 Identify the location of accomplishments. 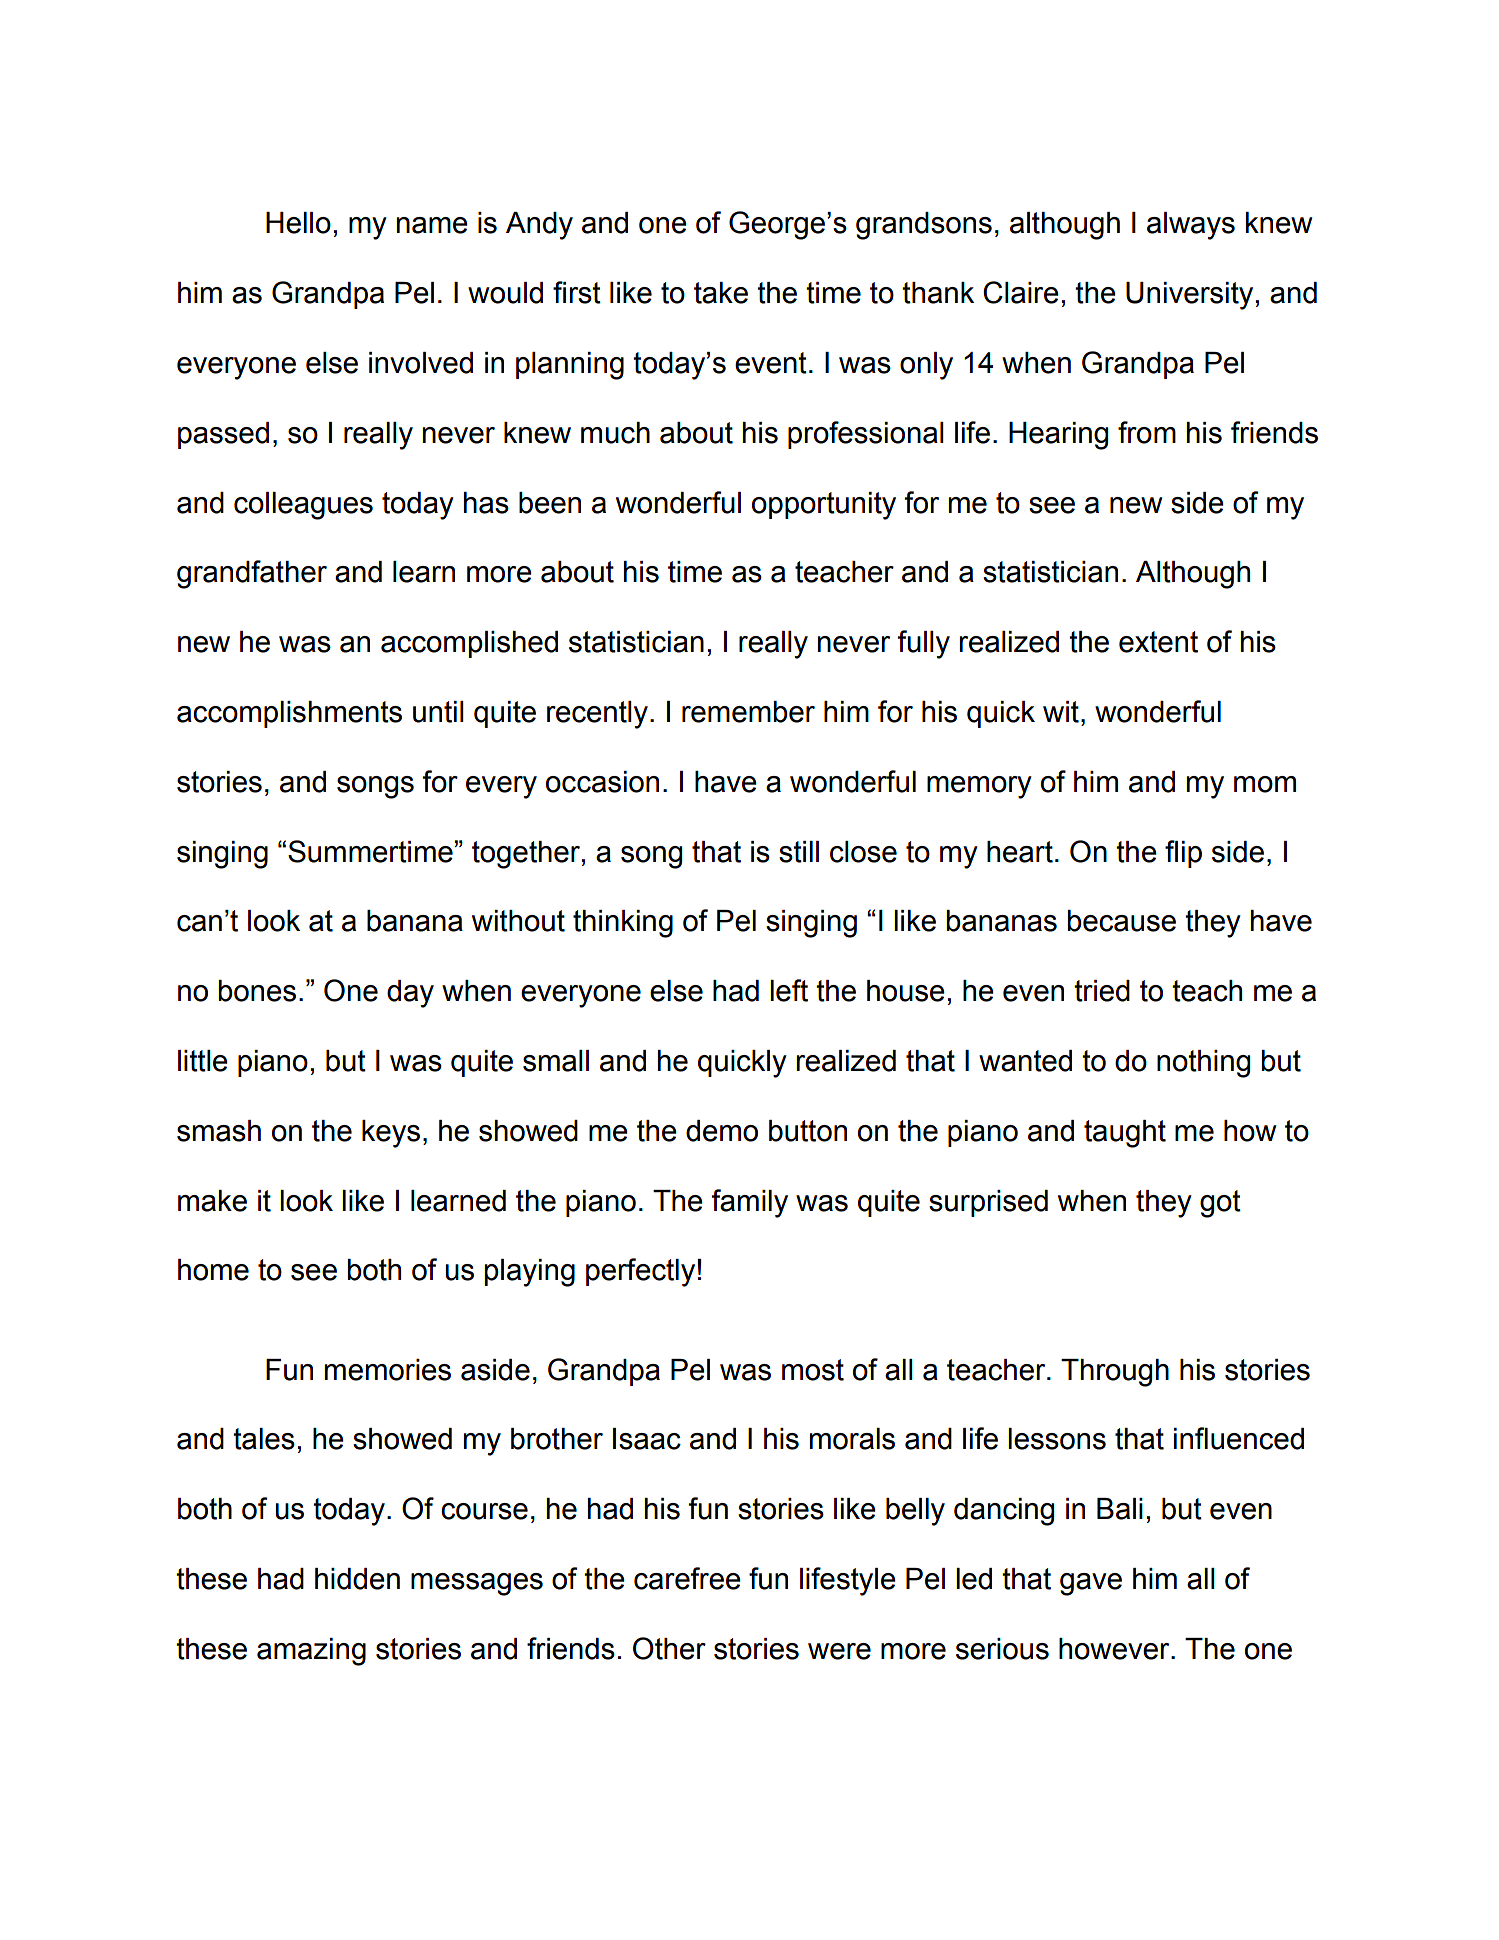
(289, 714).
